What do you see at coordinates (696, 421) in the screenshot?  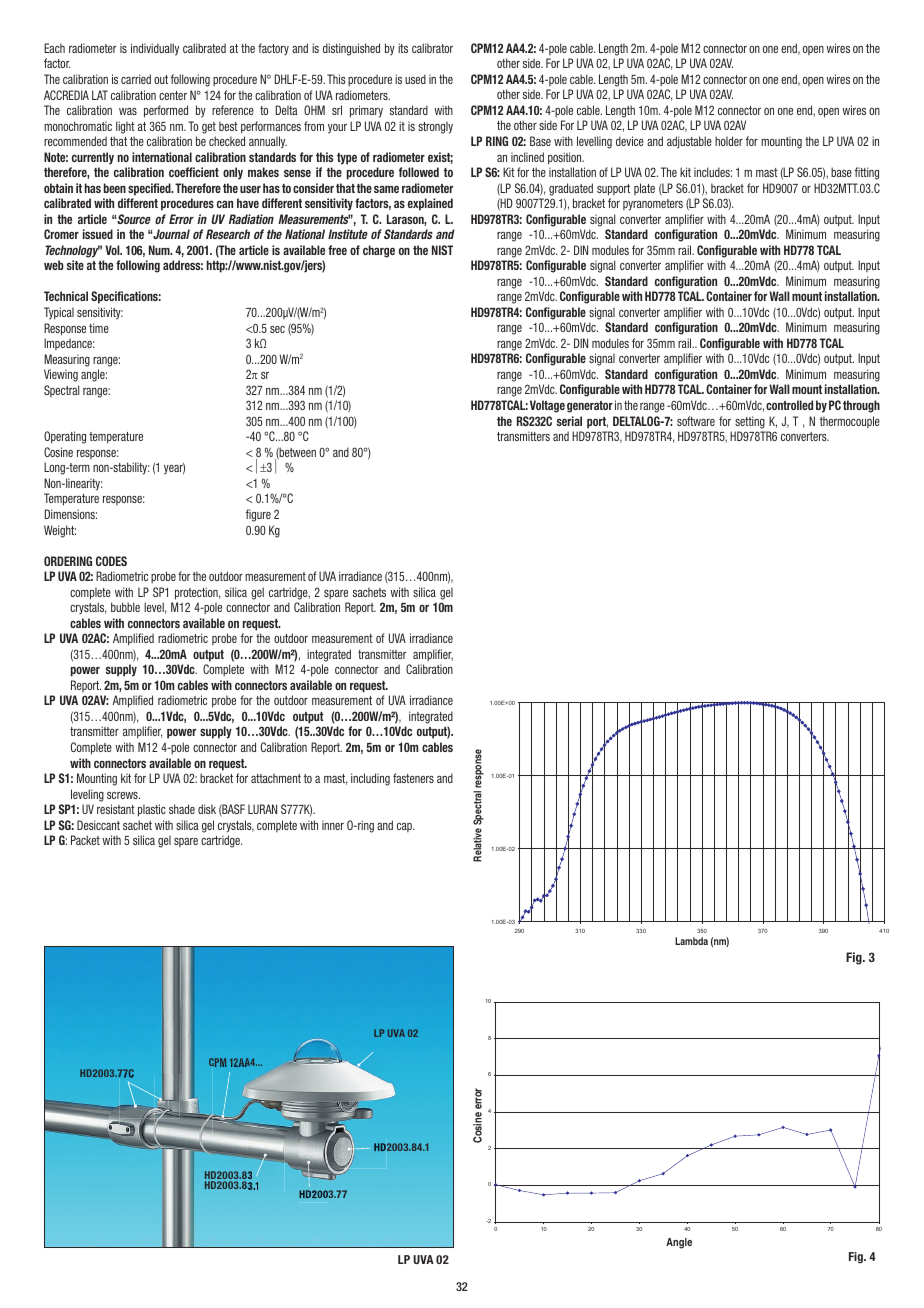 I see `software` at bounding box center [696, 421].
